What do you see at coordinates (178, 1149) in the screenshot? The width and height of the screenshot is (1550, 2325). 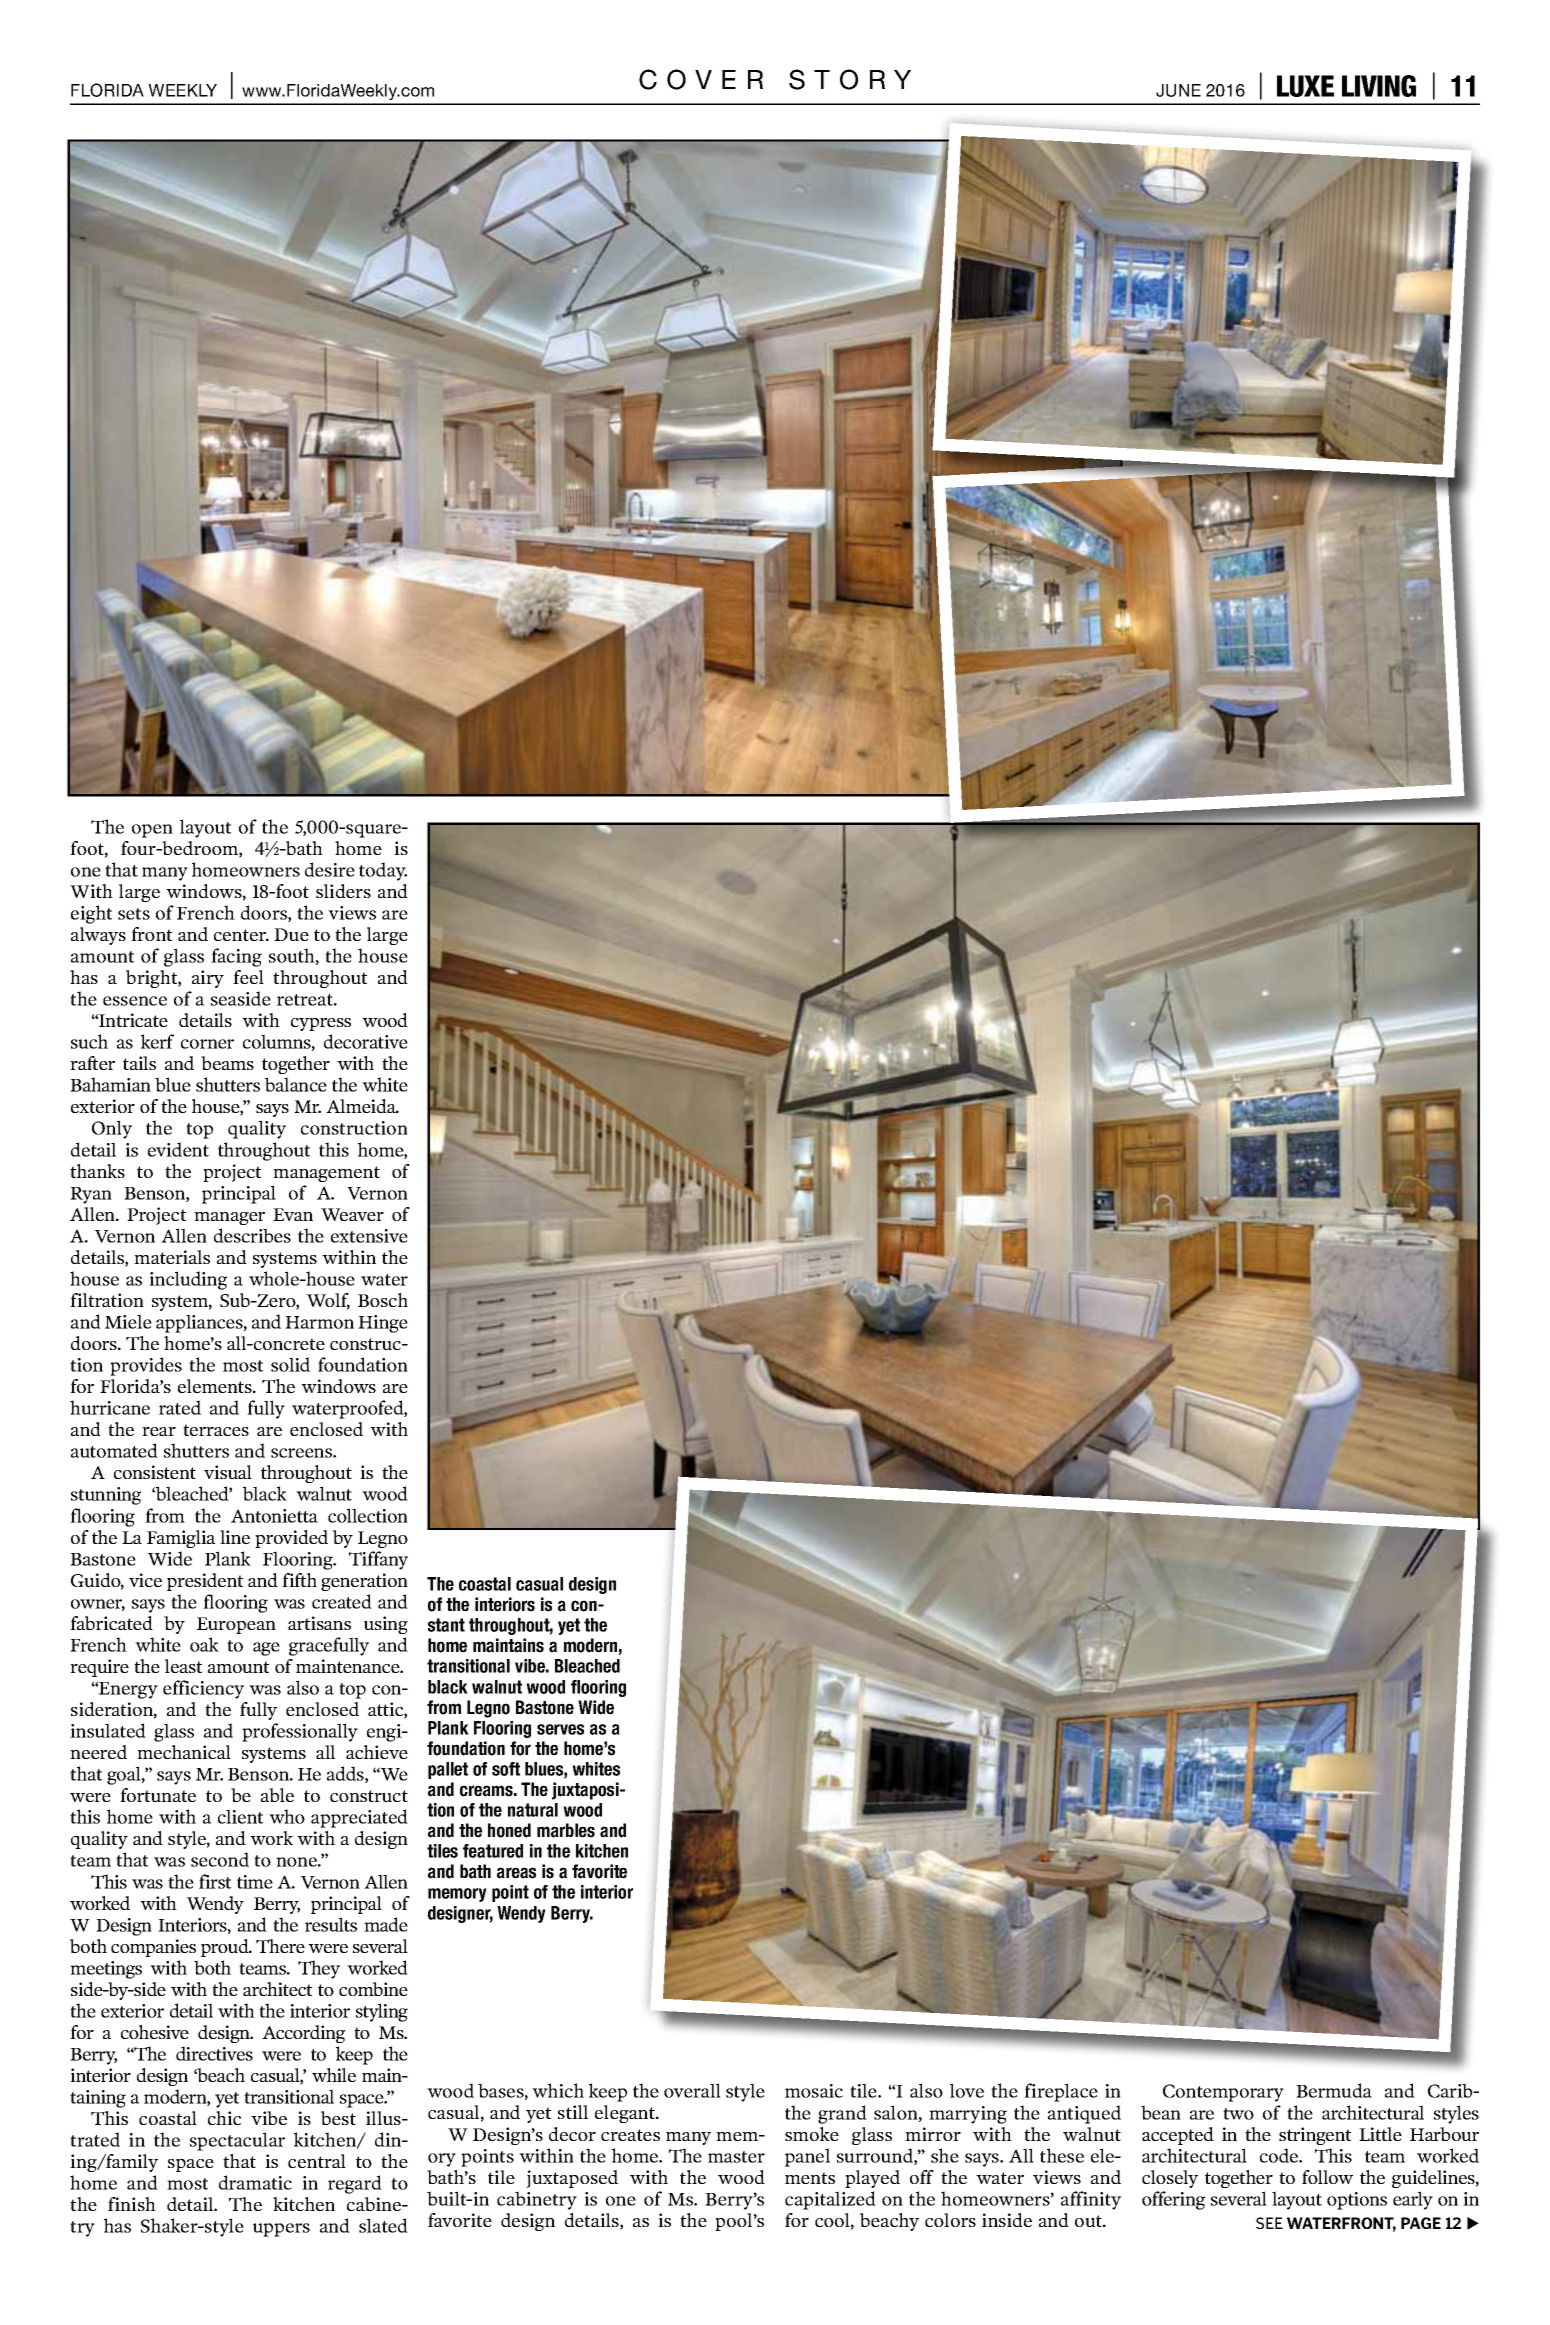 I see `evident` at bounding box center [178, 1149].
